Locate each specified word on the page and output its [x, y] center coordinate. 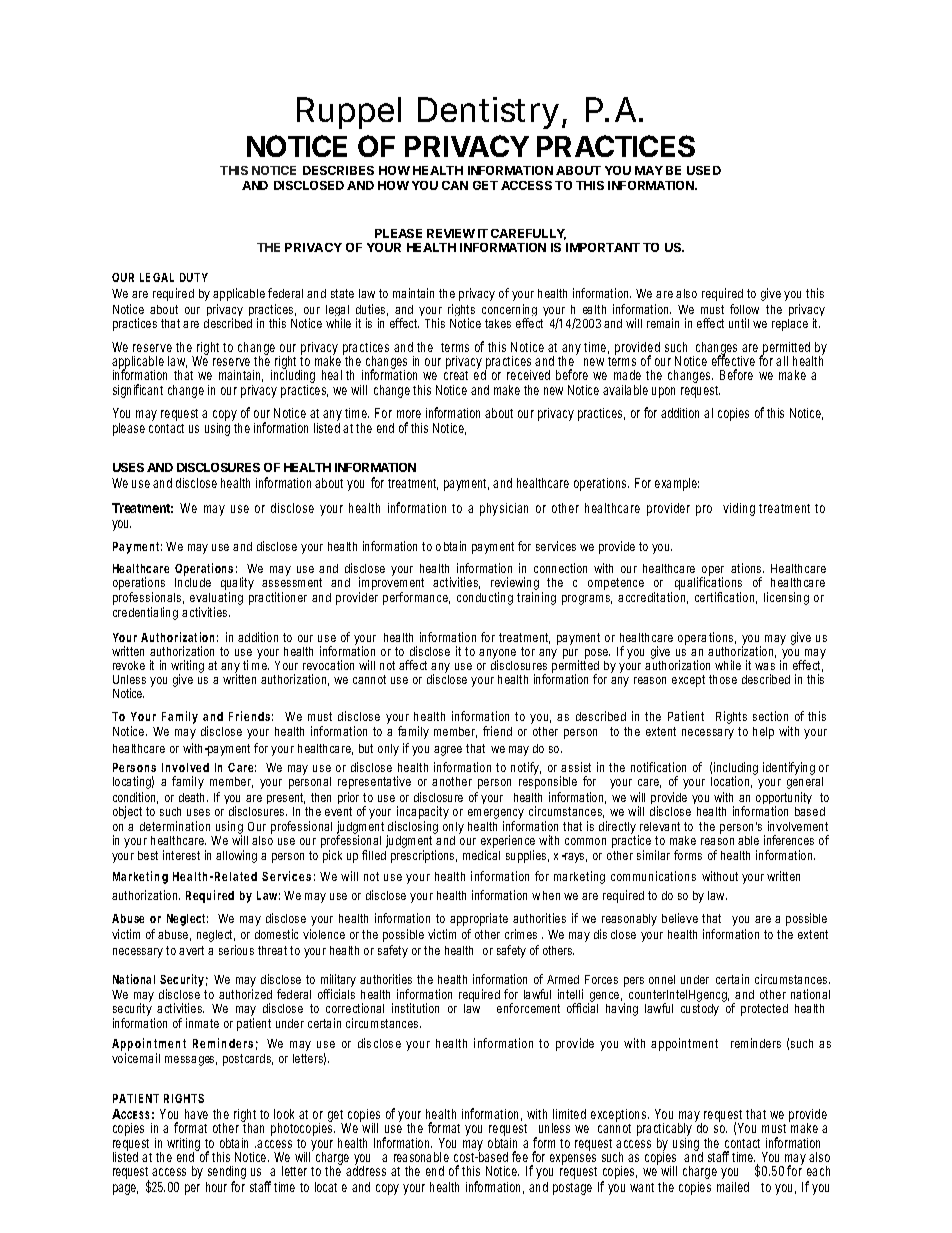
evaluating [216, 600]
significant [138, 391]
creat [456, 375]
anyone [497, 655]
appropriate [479, 919]
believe [680, 918]
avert [191, 950]
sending [227, 1174]
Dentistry [488, 113]
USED [704, 170]
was [765, 666]
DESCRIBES [338, 170]
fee [520, 1156]
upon [663, 392]
